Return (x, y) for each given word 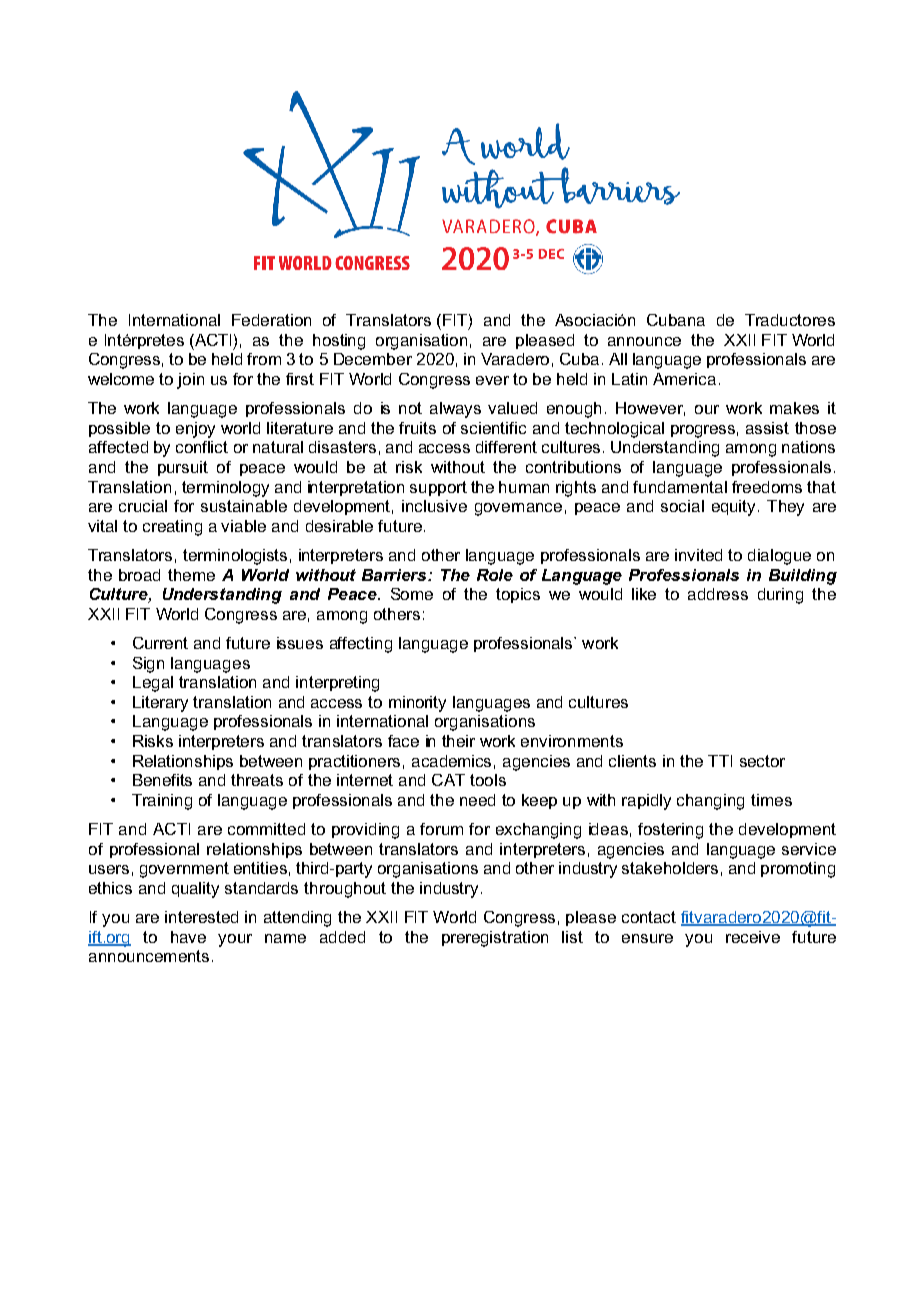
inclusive (434, 506)
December (373, 359)
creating (172, 528)
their (458, 741)
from (264, 359)
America (684, 379)
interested (201, 917)
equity (735, 508)
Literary (160, 704)
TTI (720, 761)
